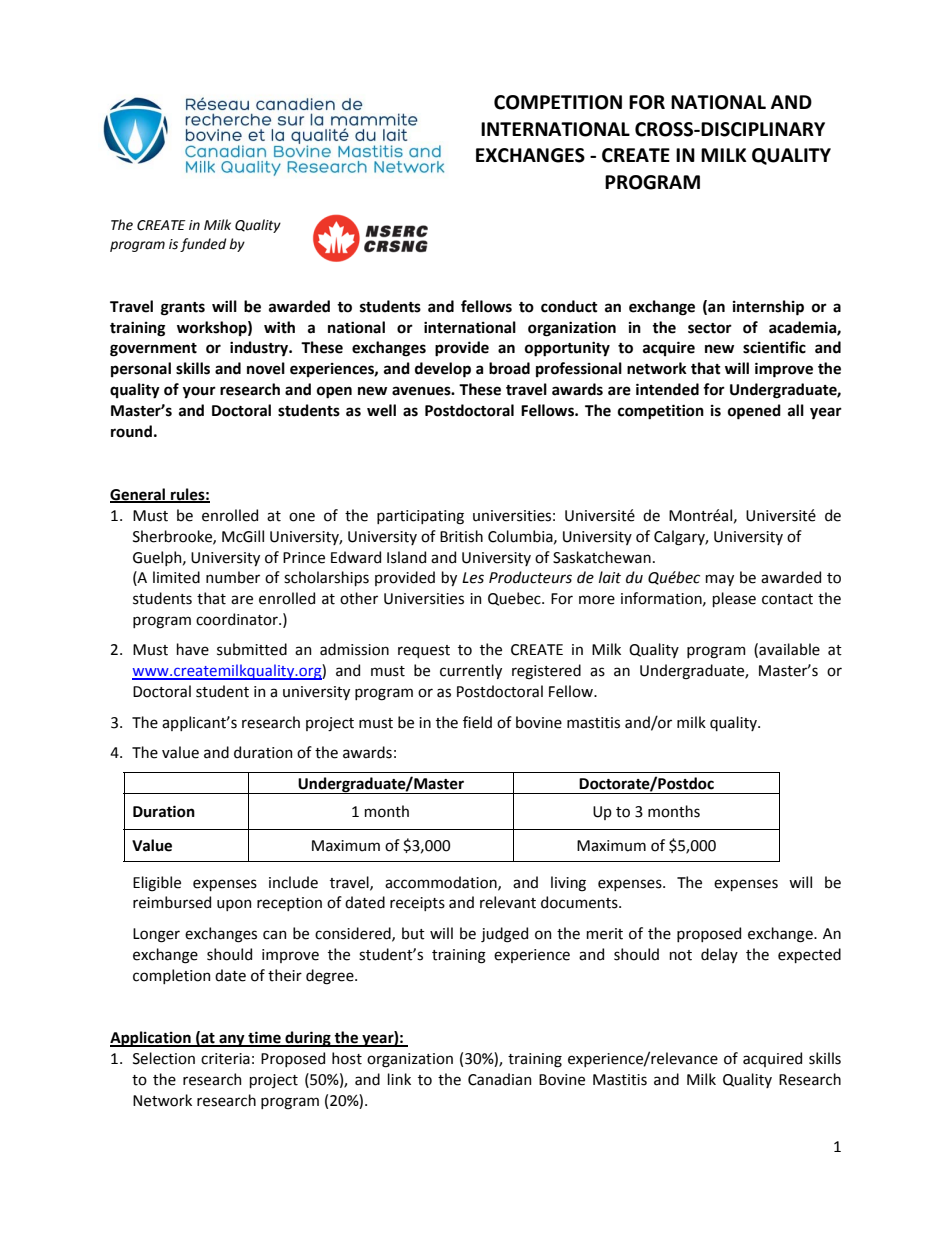  What do you see at coordinates (569, 306) in the image?
I see `conduct` at bounding box center [569, 306].
